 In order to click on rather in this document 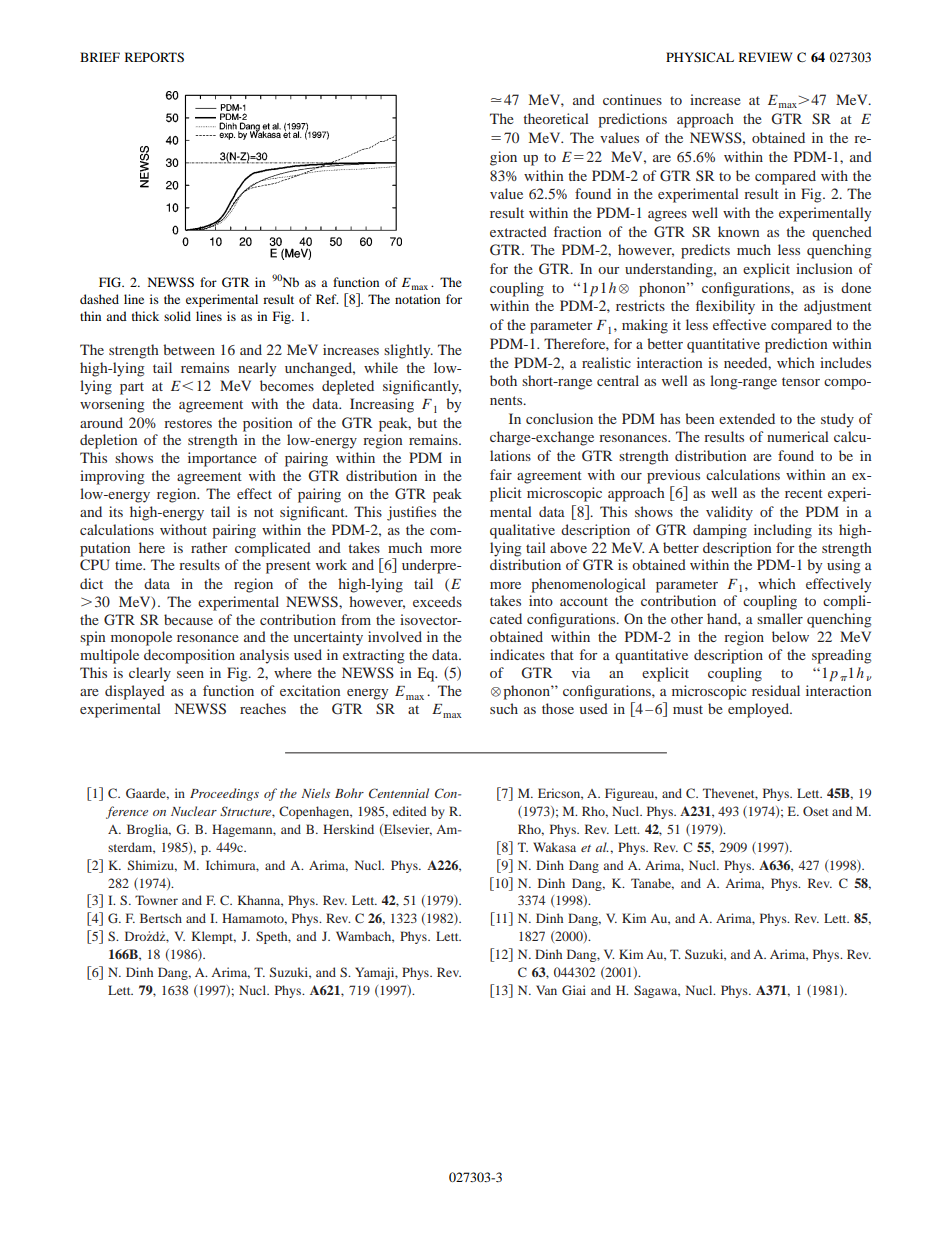, I will do `click(209, 547)`.
